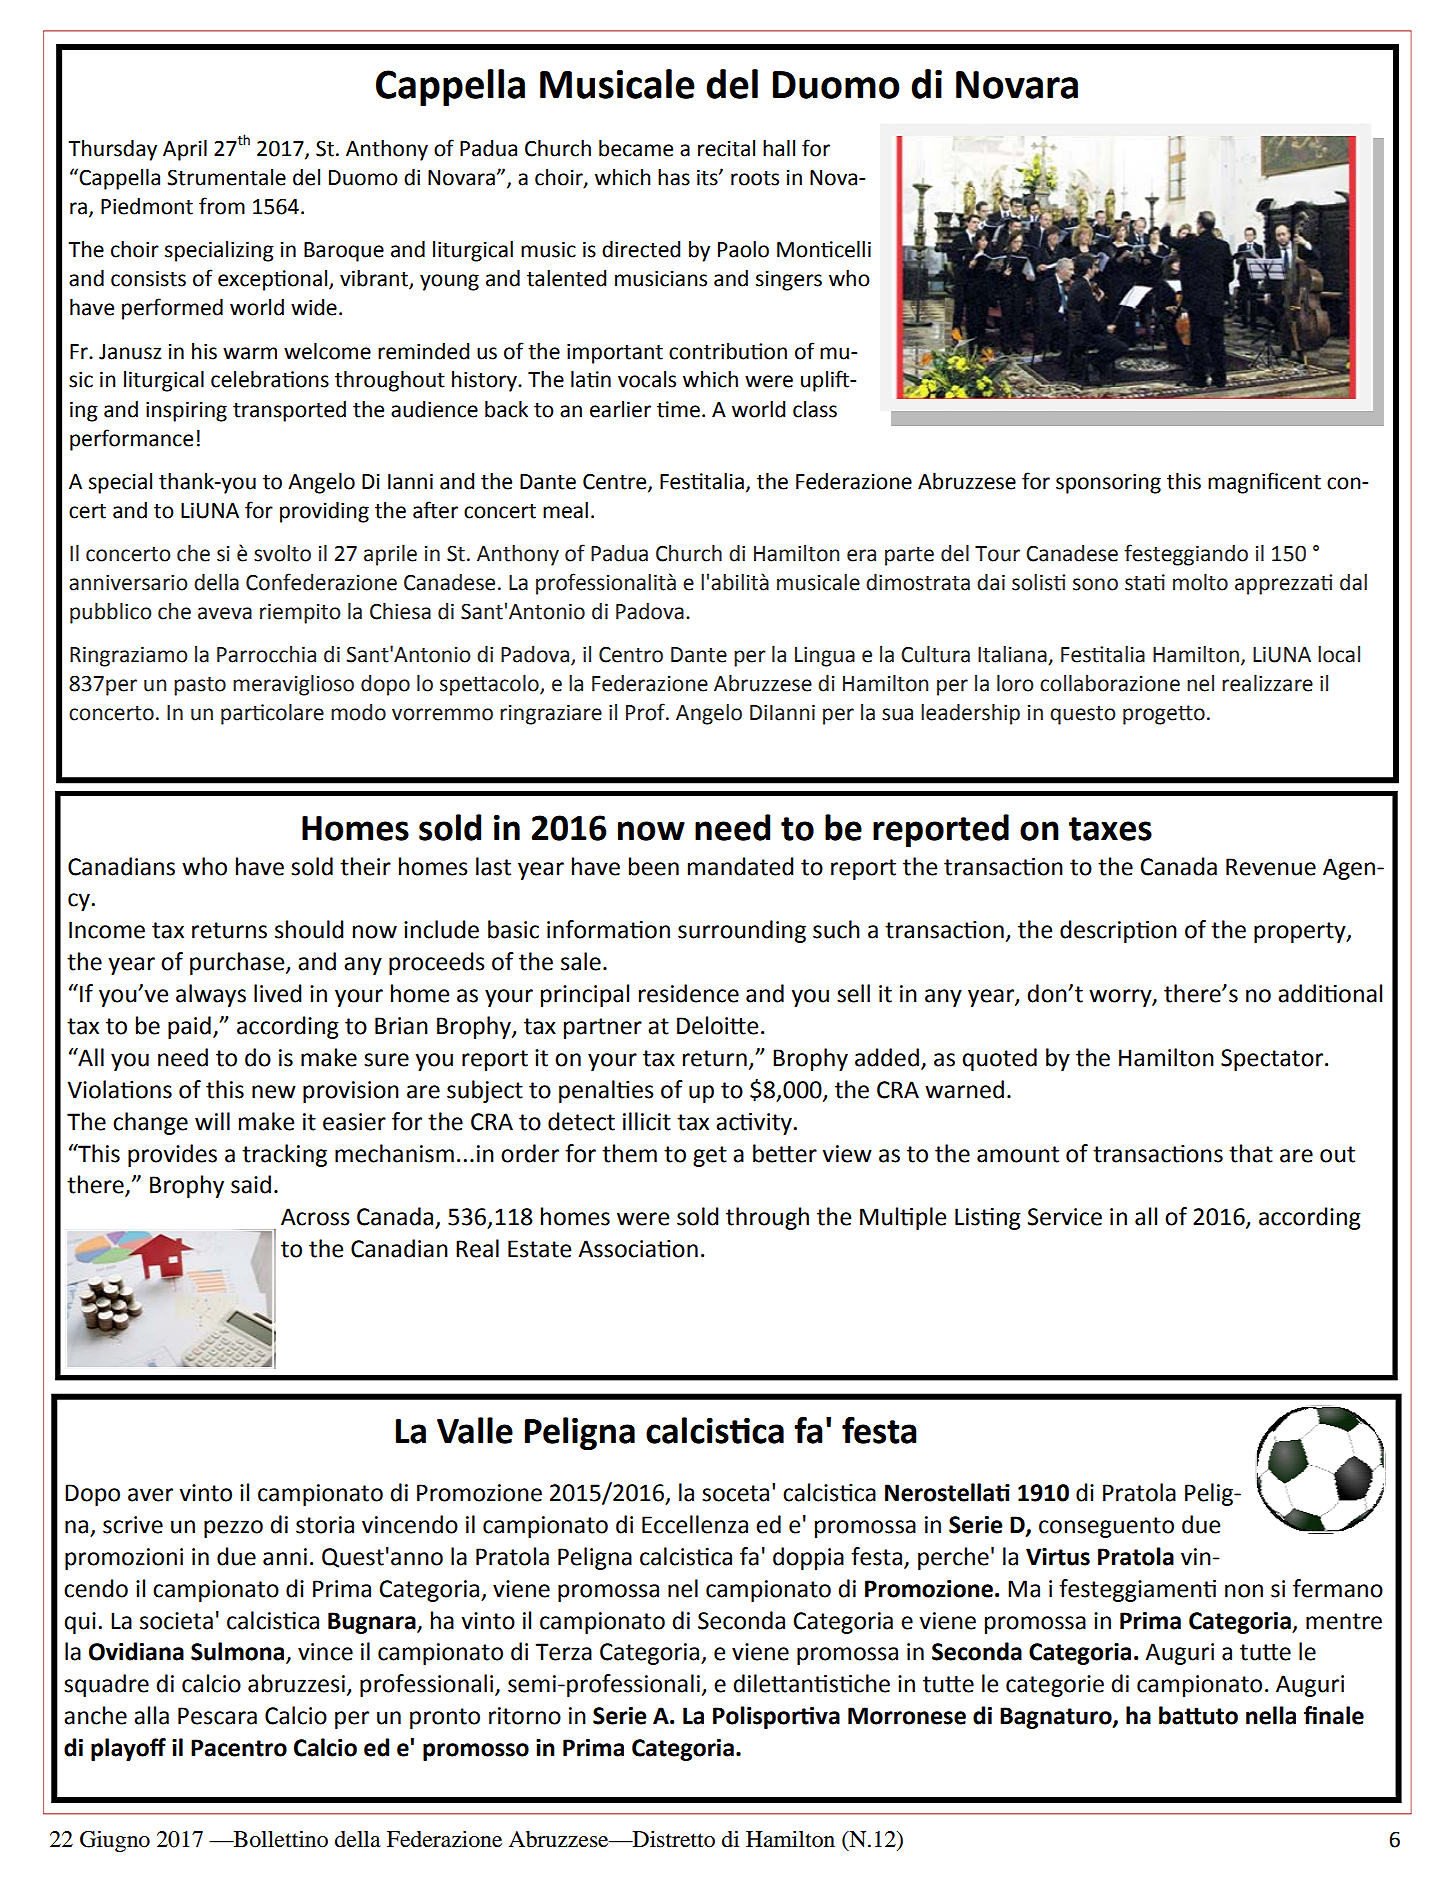 The width and height of the image is (1453, 1881). I want to click on its, so click(708, 177).
